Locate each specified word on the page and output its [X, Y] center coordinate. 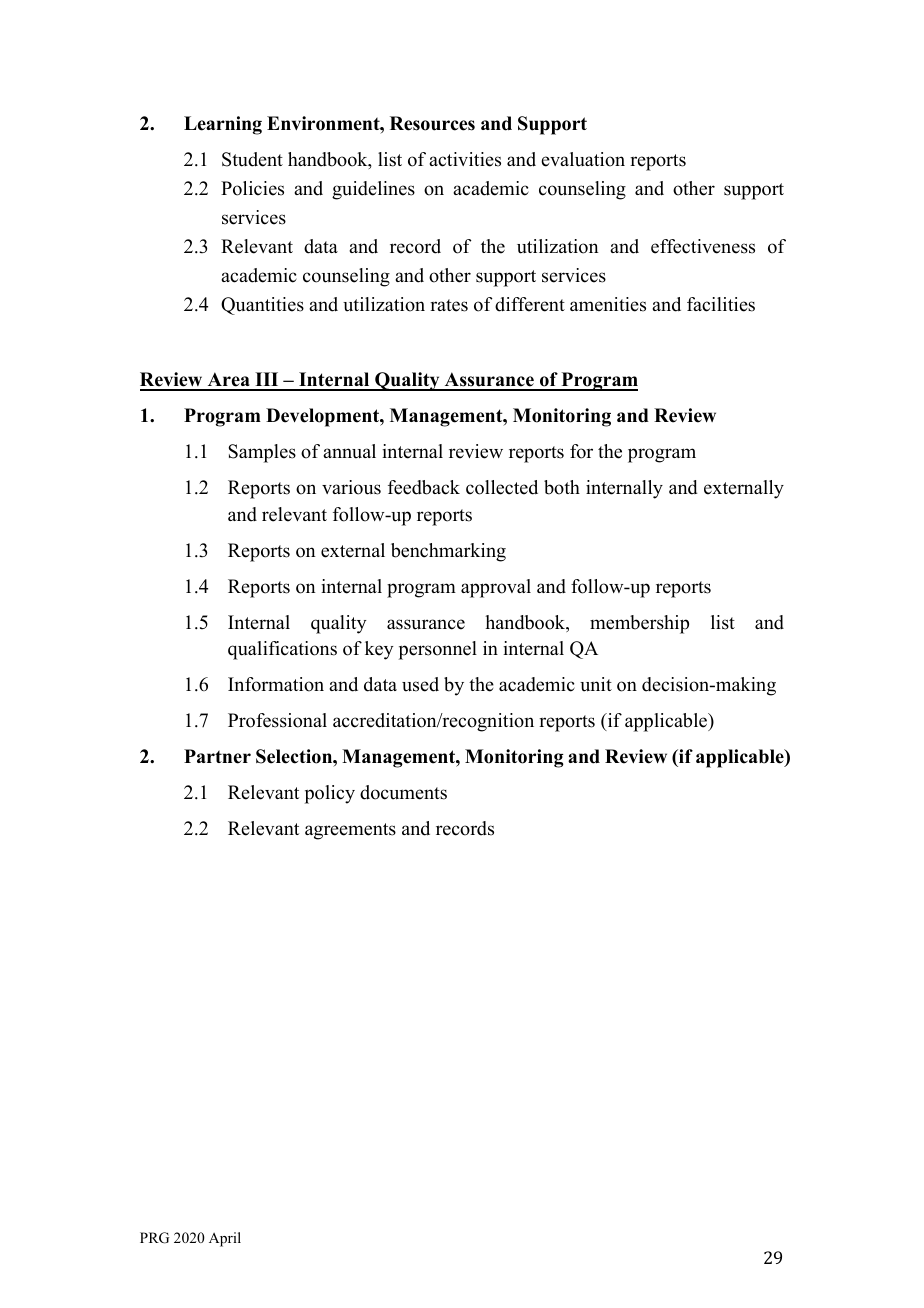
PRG [154, 1238]
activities [465, 159]
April [225, 1239]
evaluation [583, 159]
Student [252, 159]
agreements [350, 831]
